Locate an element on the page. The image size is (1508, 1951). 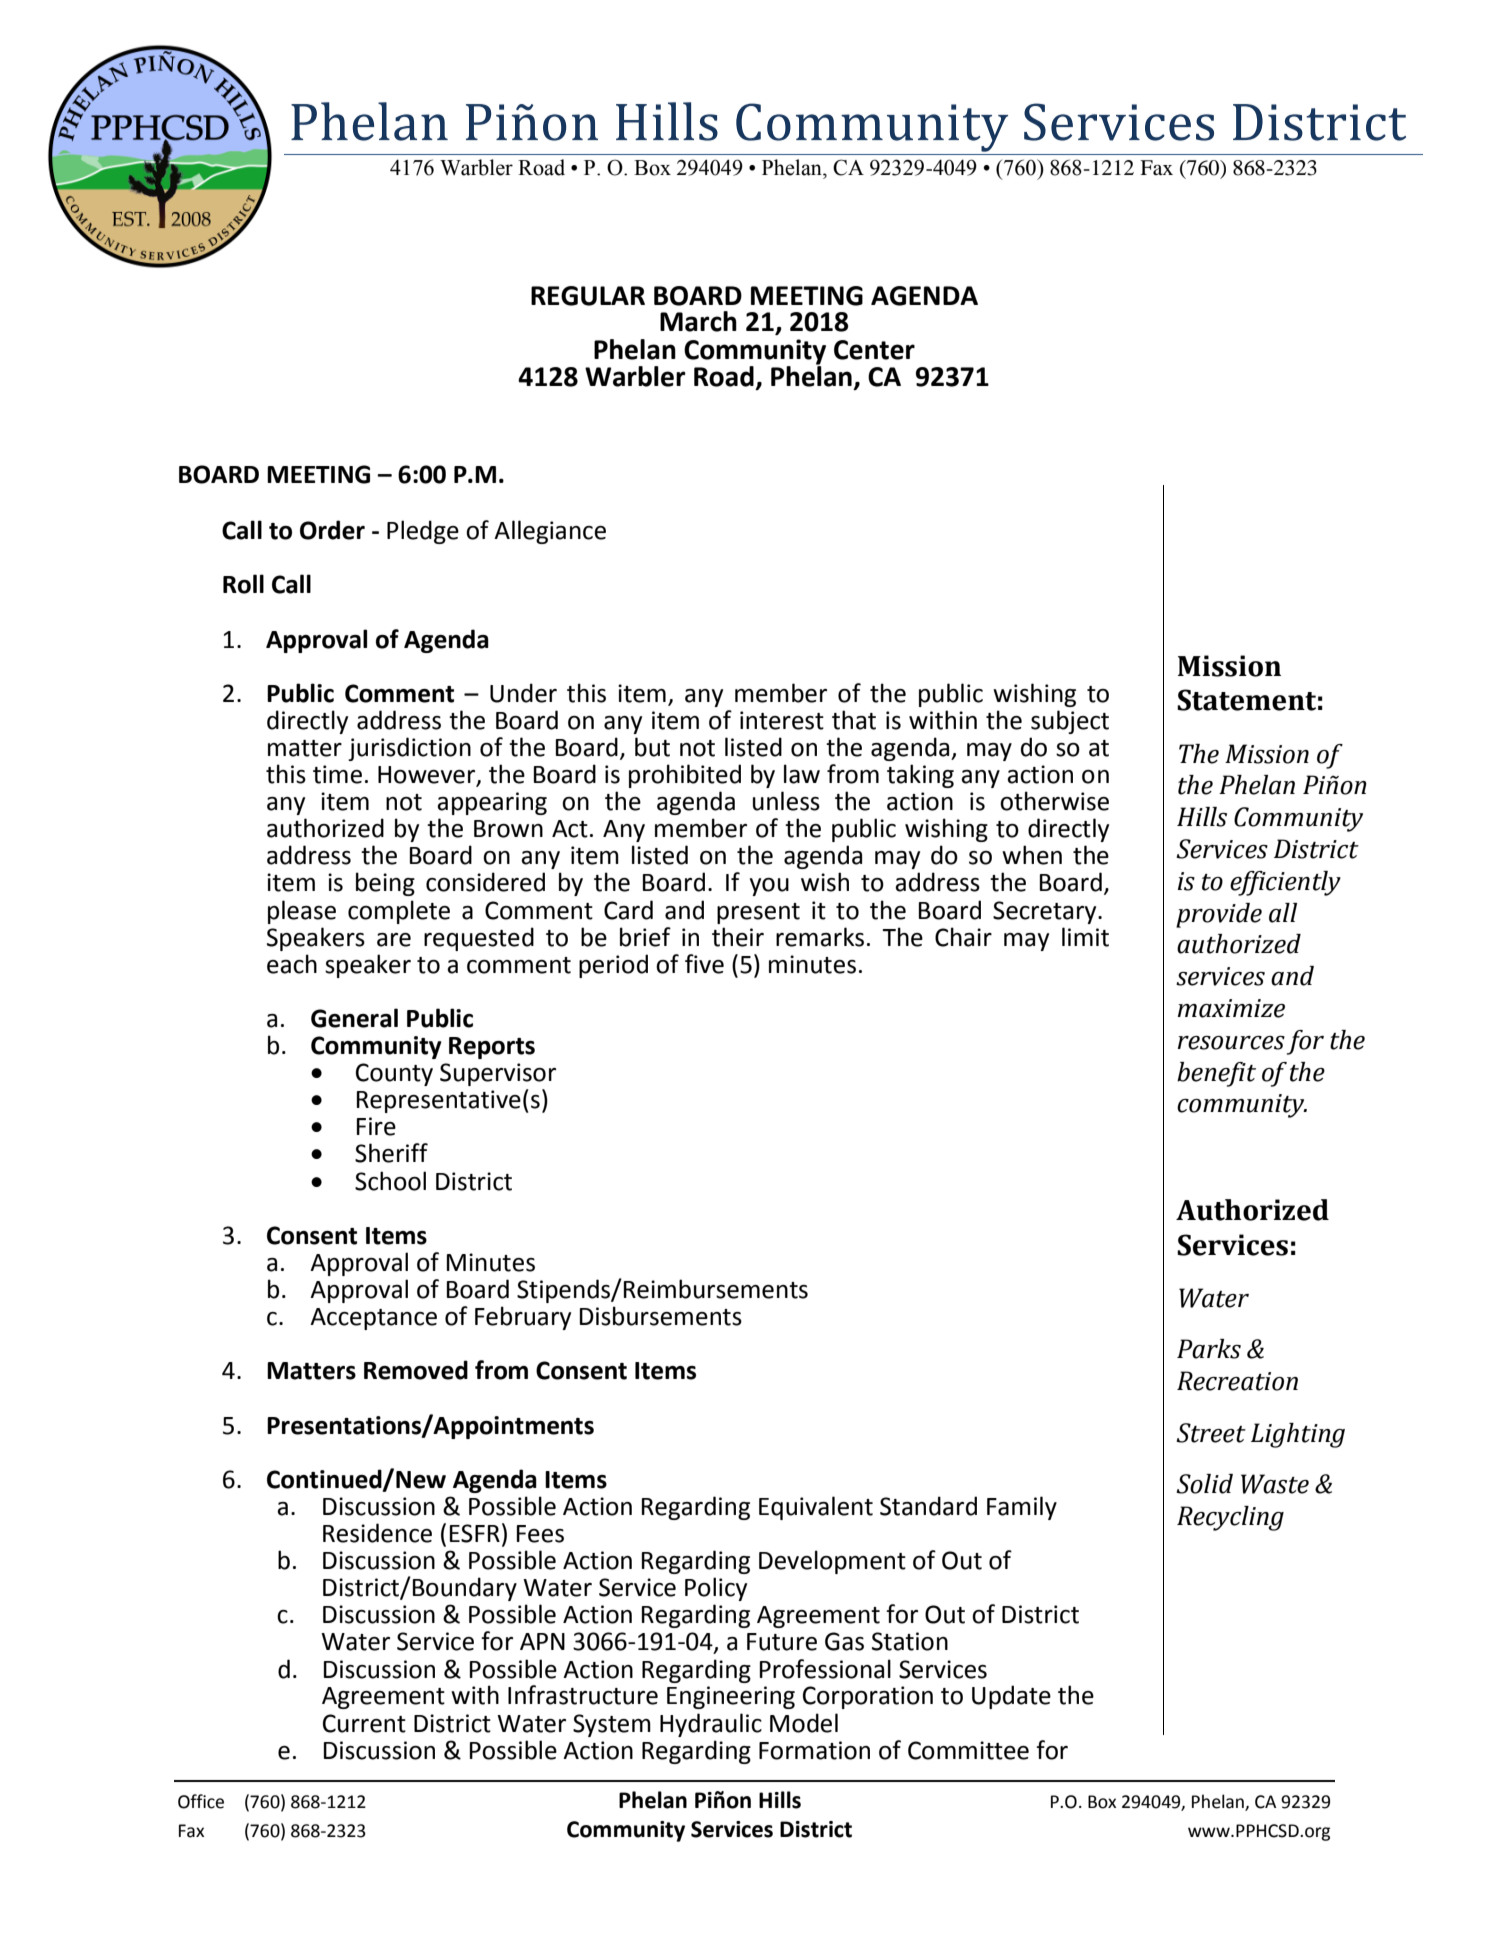
Solid is located at coordinates (1204, 1484).
